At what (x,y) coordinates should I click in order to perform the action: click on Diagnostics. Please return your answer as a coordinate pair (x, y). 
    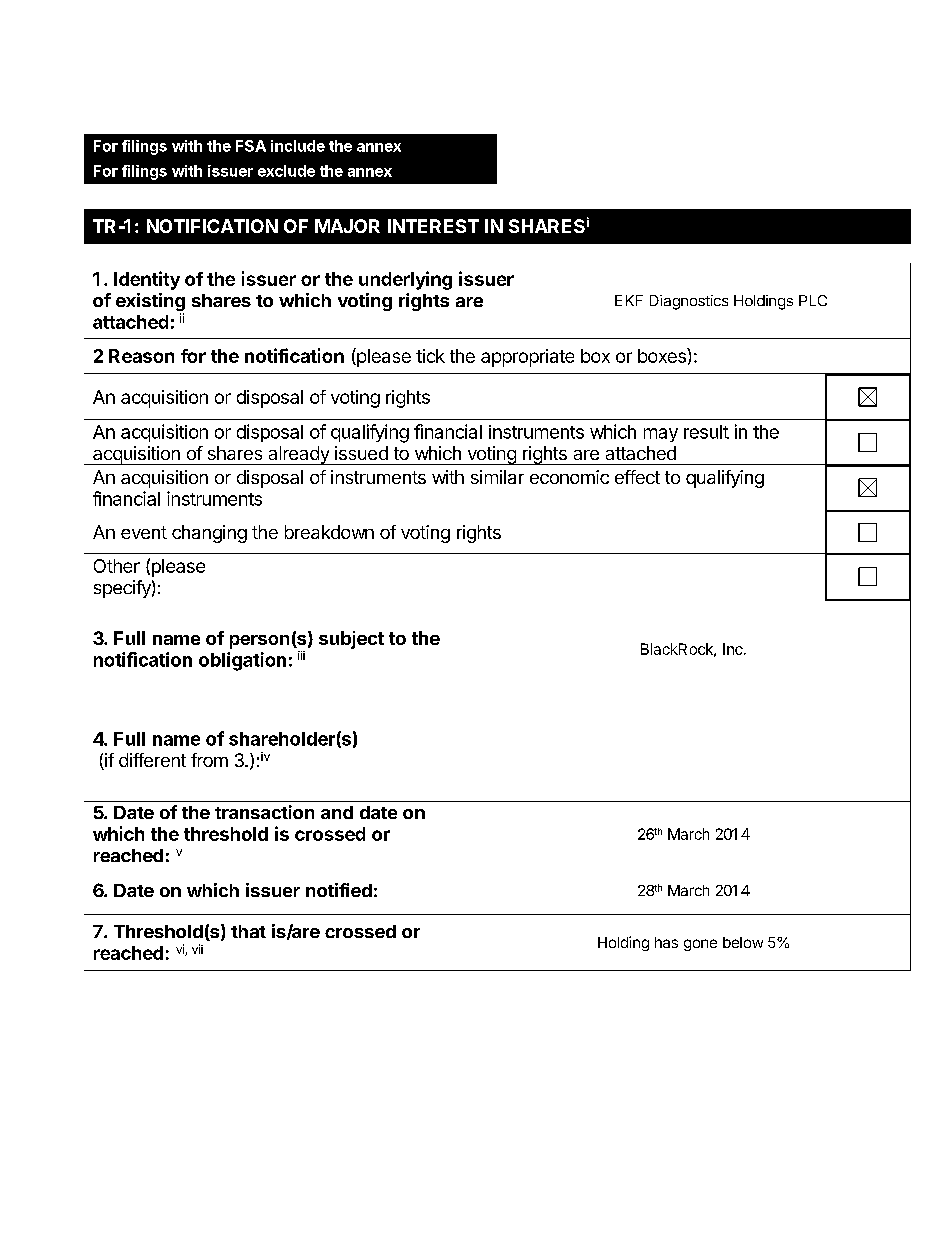
    Looking at the image, I should click on (689, 302).
